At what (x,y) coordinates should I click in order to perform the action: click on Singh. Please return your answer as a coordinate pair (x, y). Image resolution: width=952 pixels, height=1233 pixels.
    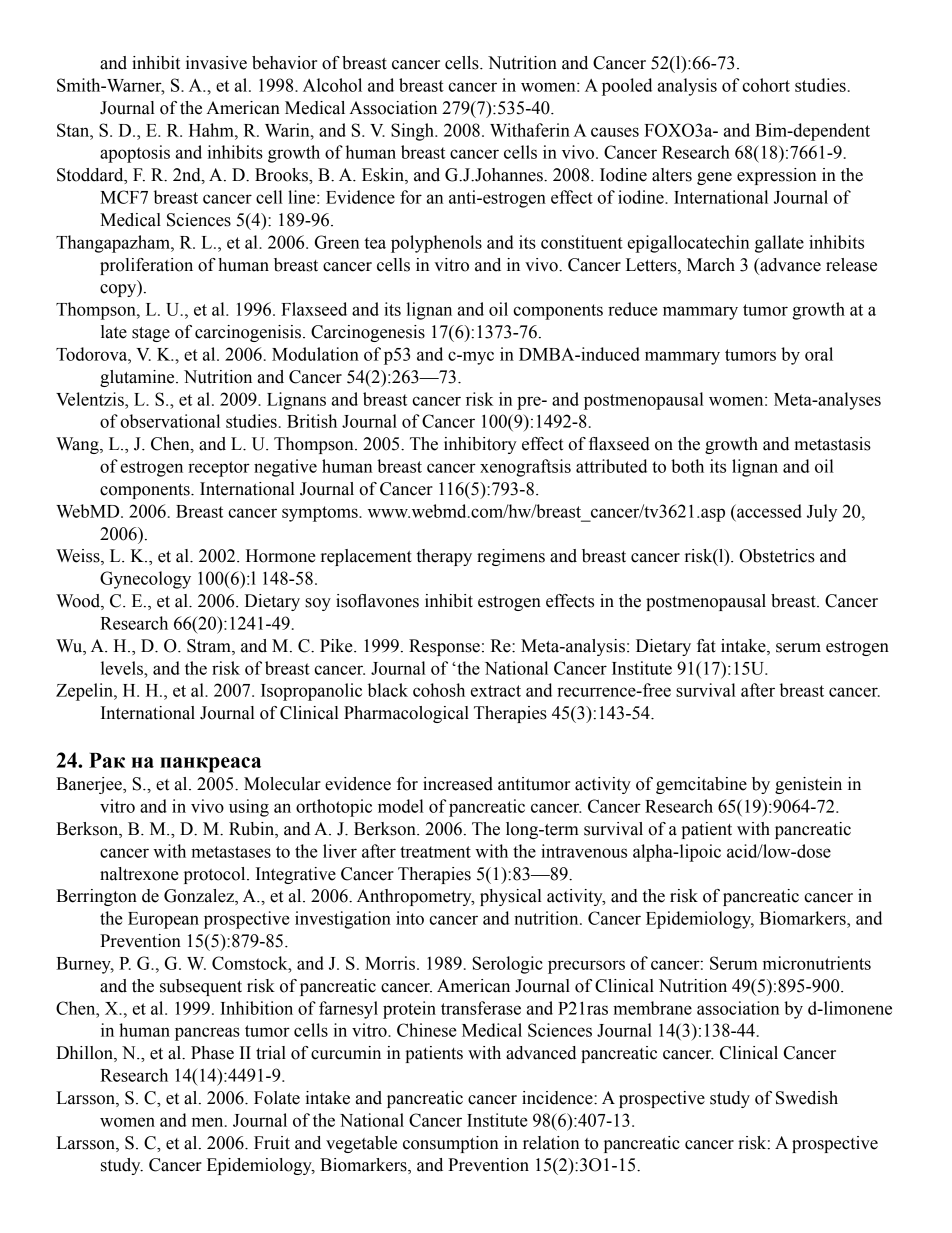
    Looking at the image, I should click on (413, 132).
